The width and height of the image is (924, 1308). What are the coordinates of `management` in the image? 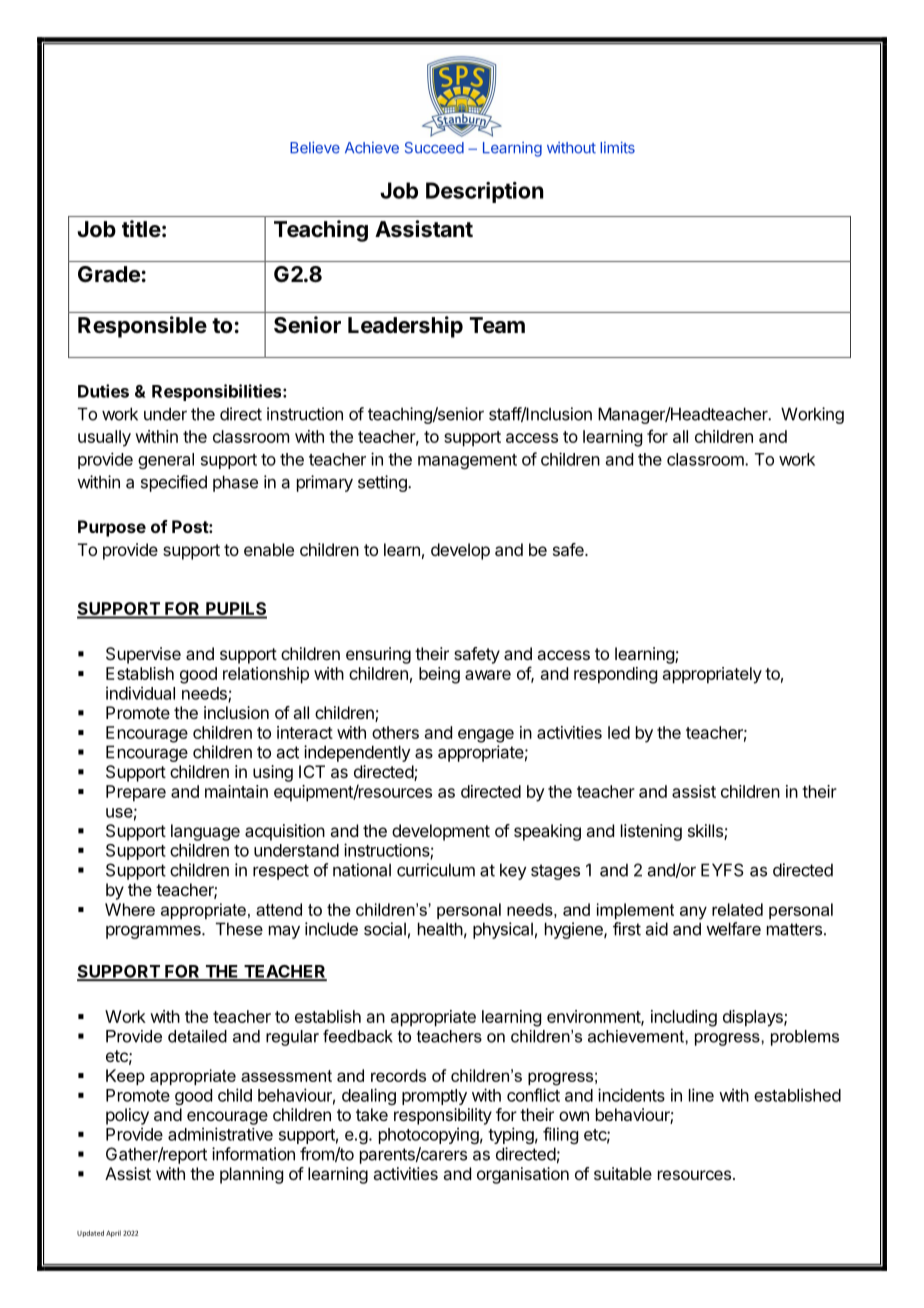 It's located at (467, 461).
